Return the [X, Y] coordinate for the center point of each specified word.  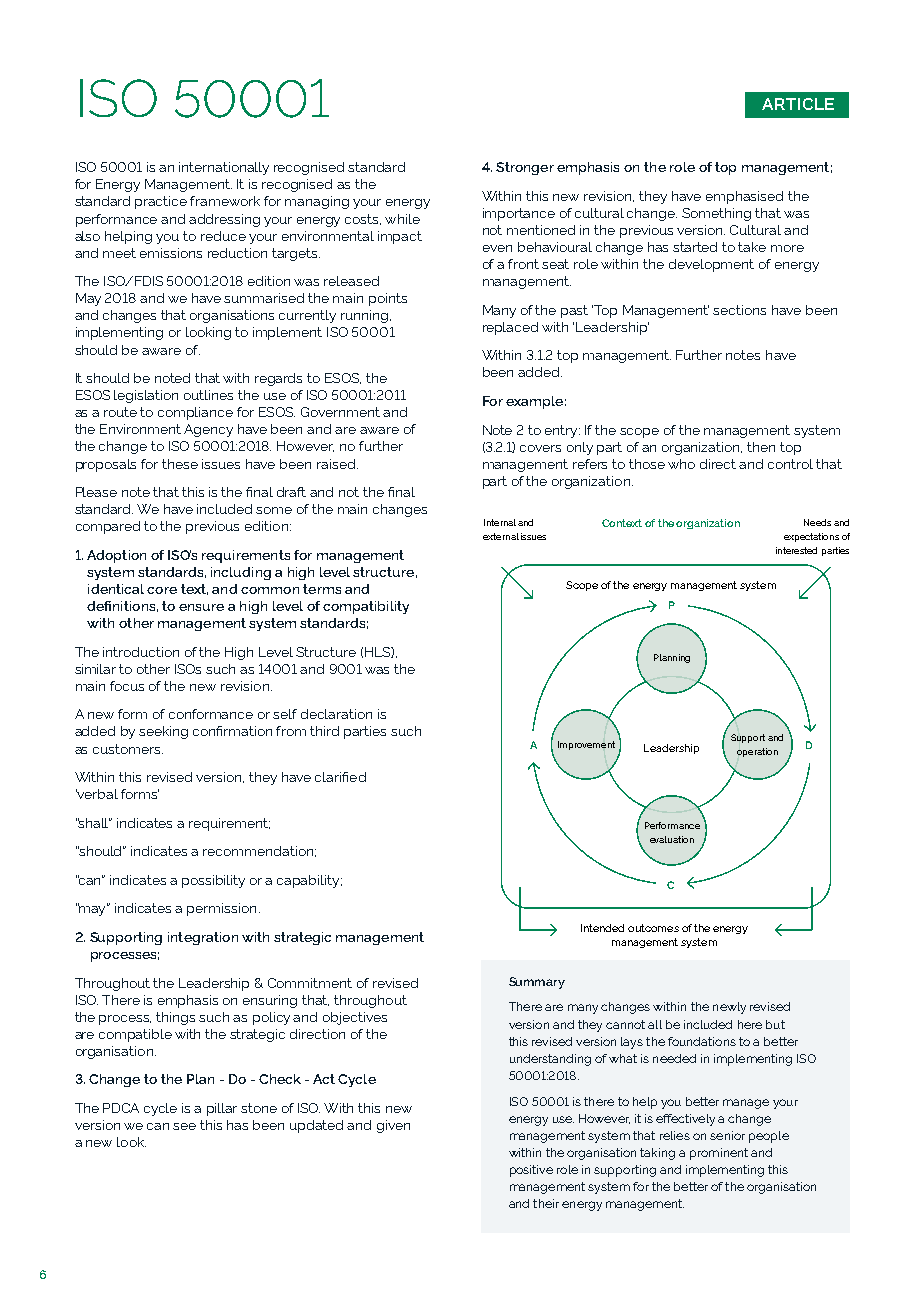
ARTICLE [798, 104]
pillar [222, 1109]
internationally [224, 168]
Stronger [525, 168]
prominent [719, 1154]
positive [531, 1171]
